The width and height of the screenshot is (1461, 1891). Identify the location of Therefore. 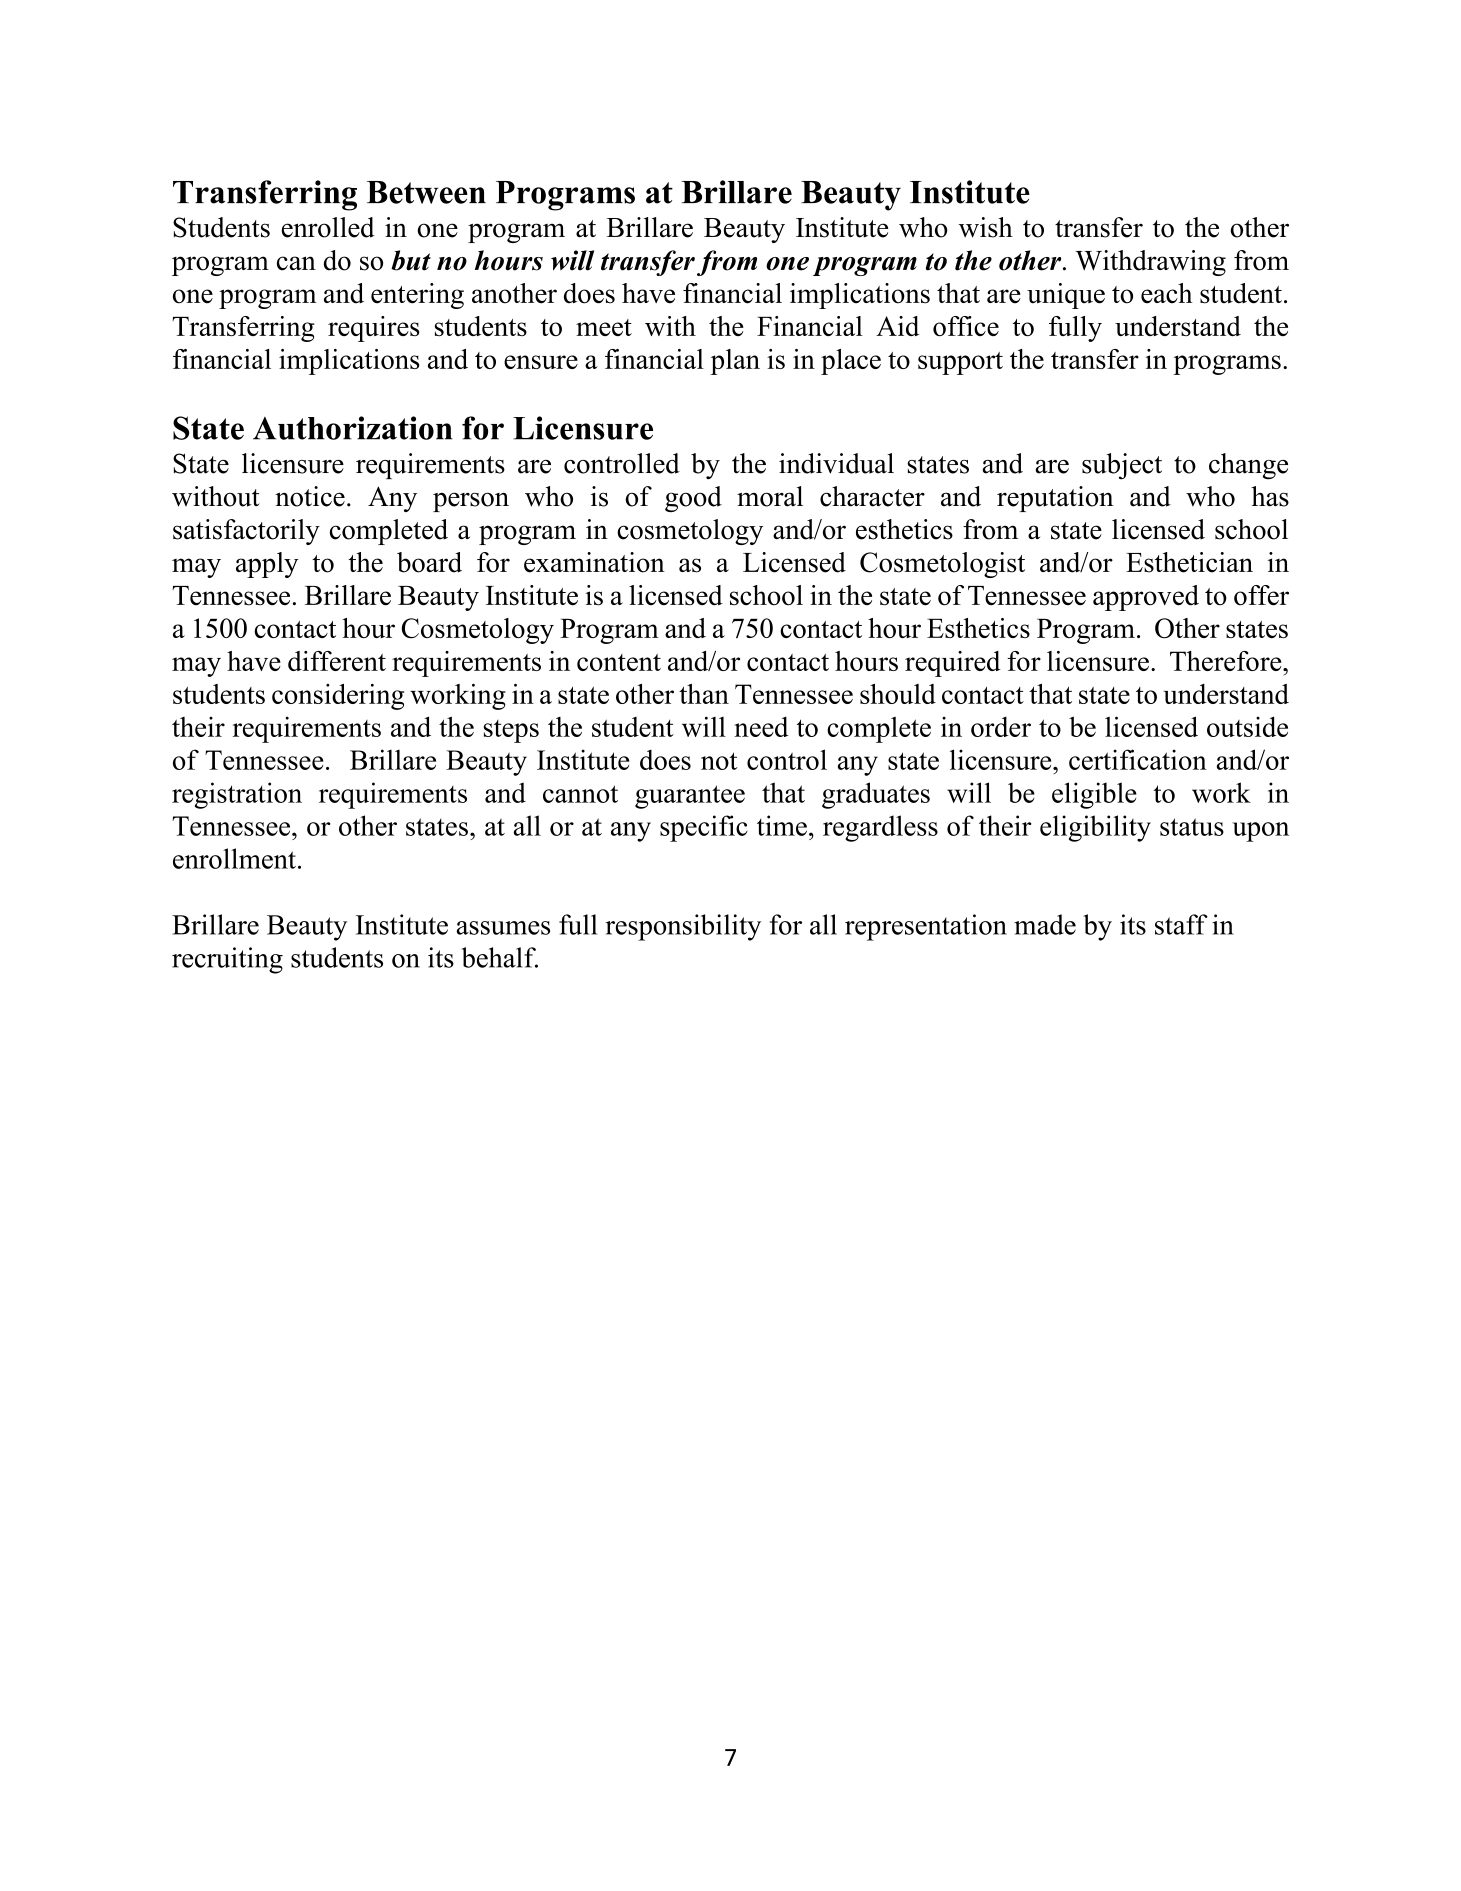
(1227, 661).
